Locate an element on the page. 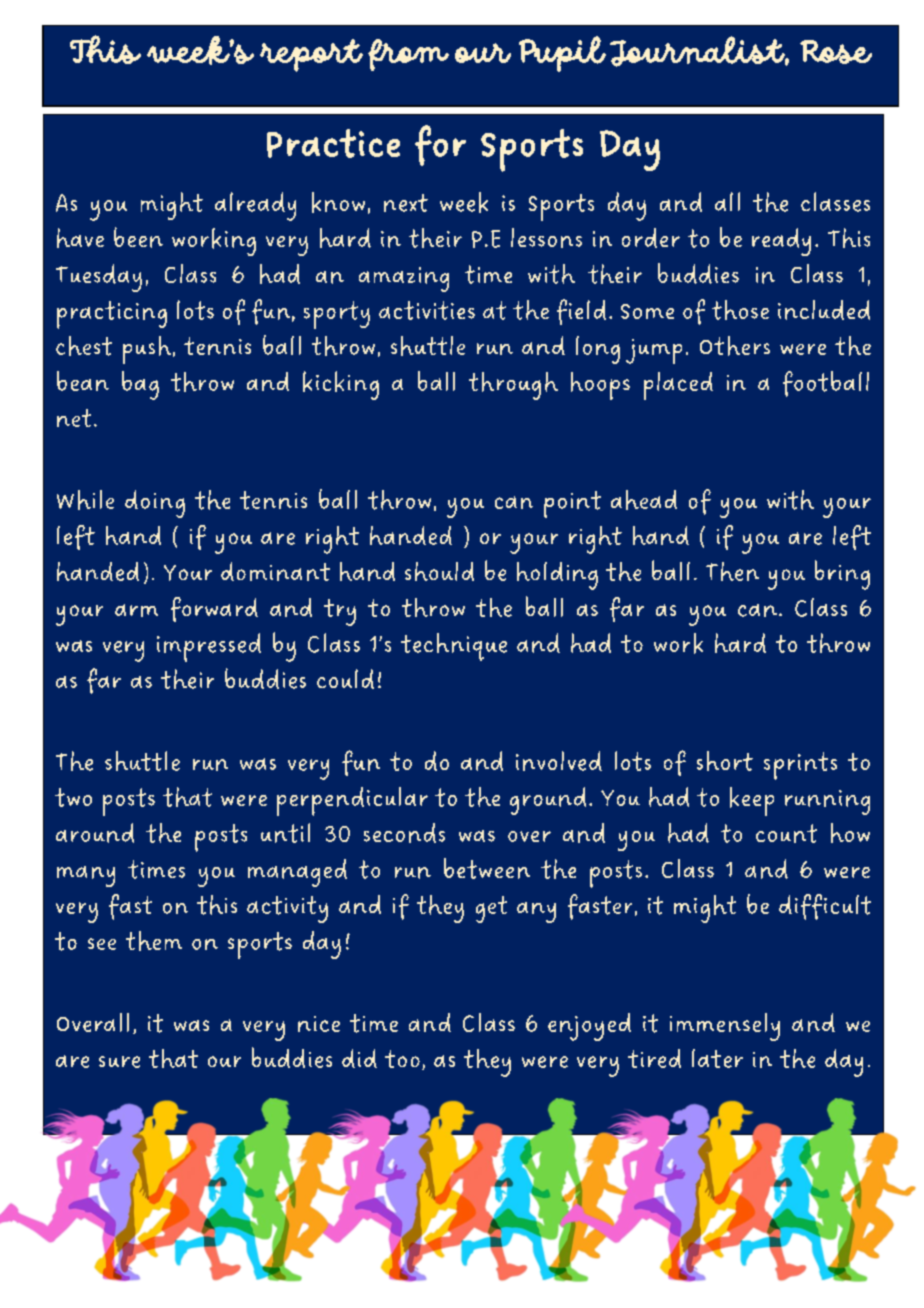 The width and height of the document is (924, 1308). impressed is located at coordinates (209, 647).
